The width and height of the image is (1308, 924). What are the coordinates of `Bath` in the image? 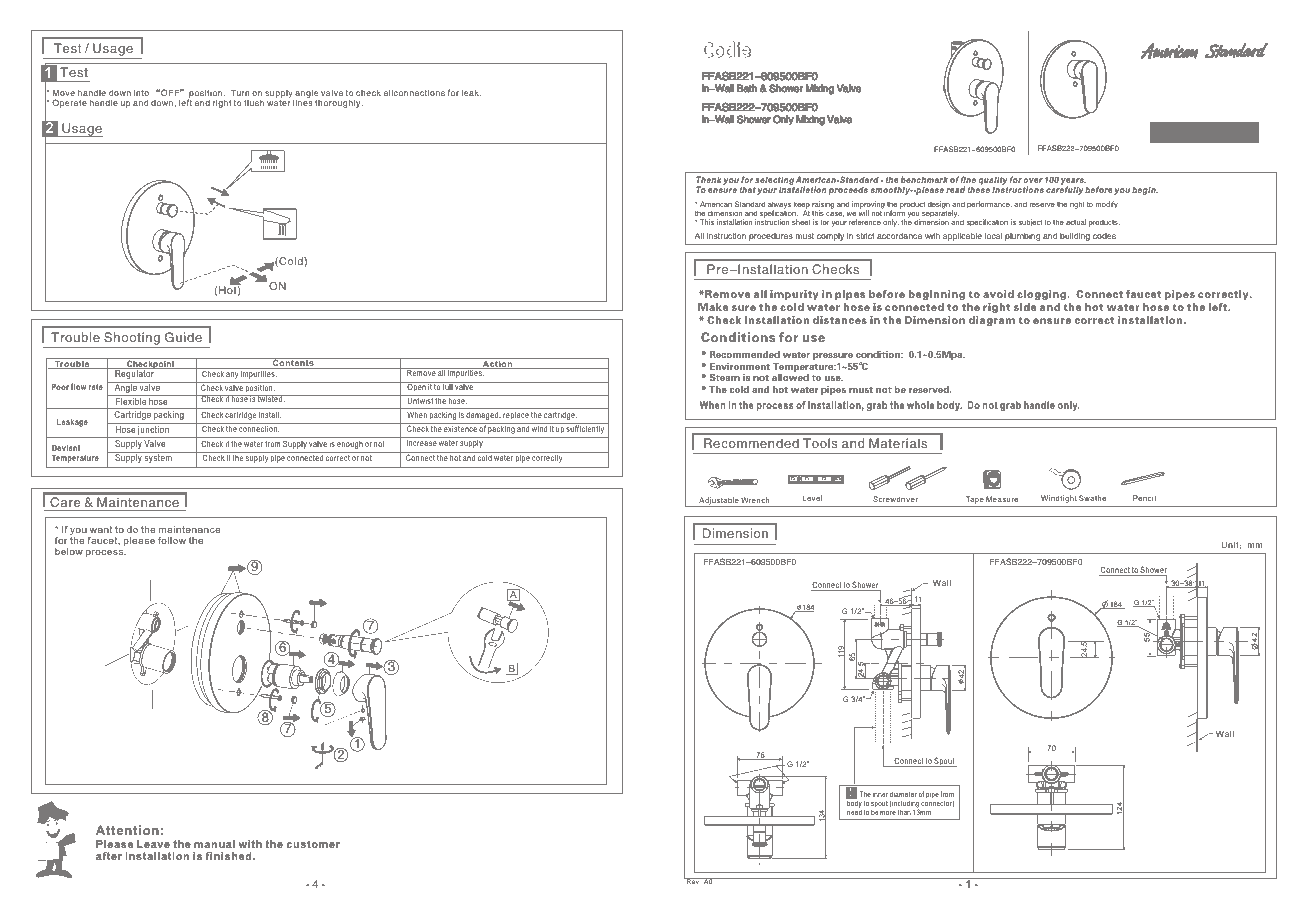 It's located at (747, 88).
